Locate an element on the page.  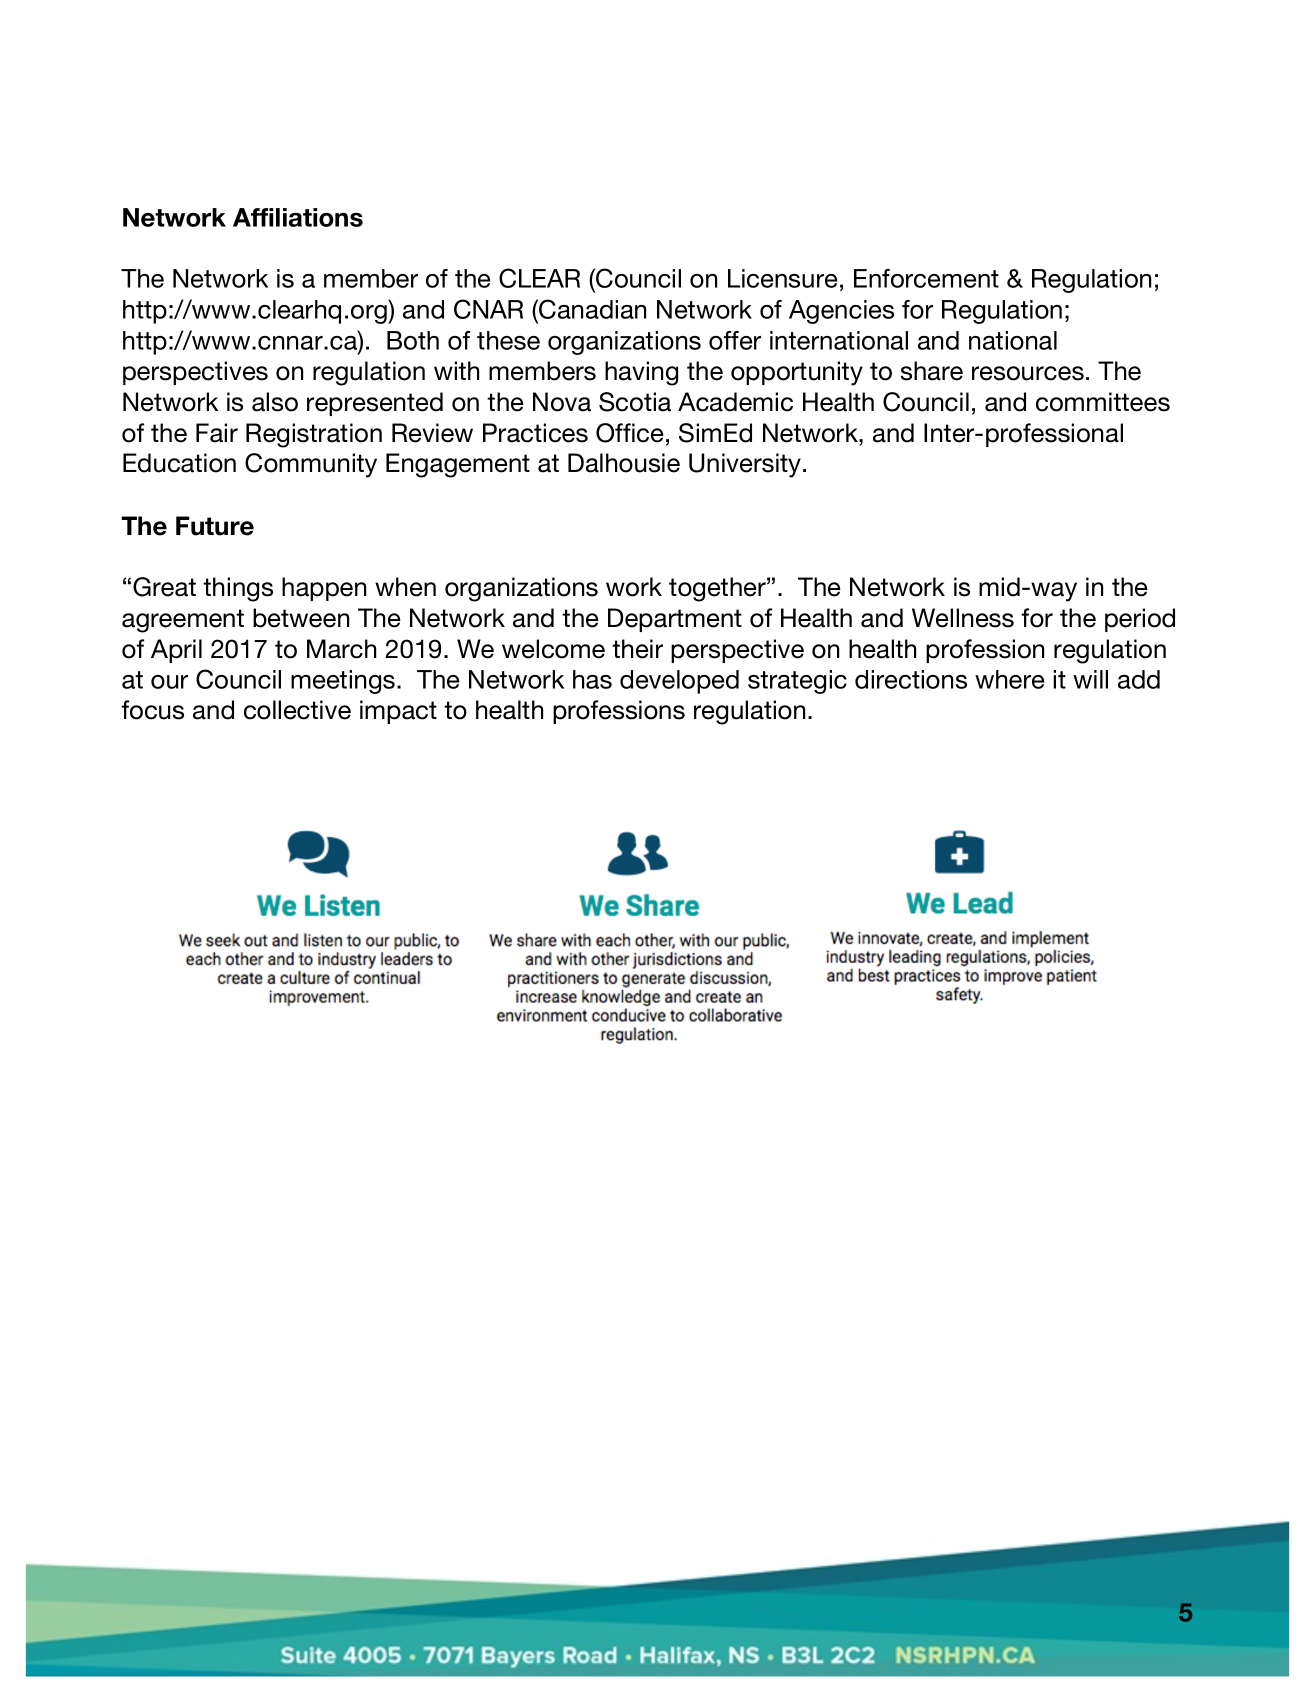
Enforcement is located at coordinates (926, 278).
